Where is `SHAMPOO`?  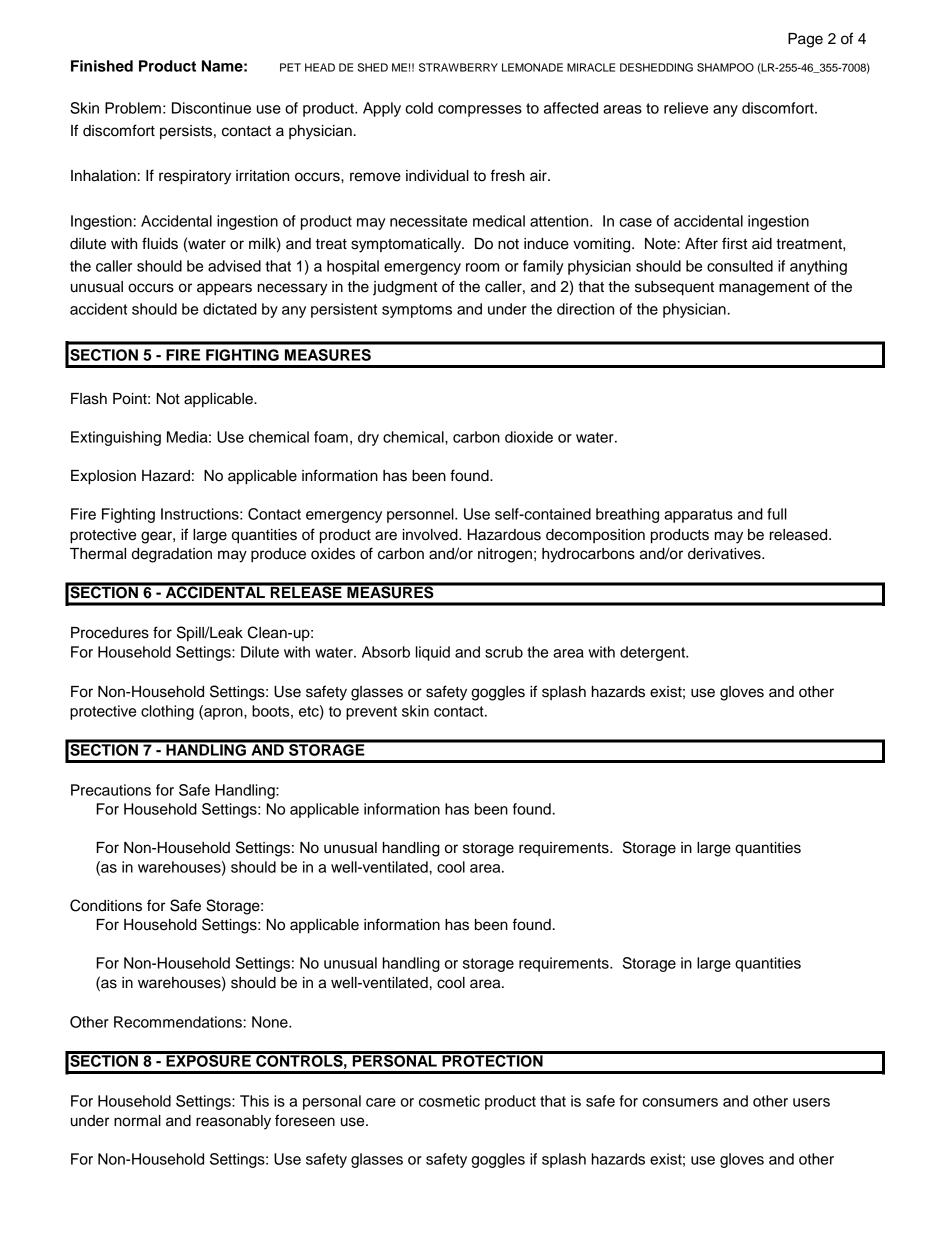
SHAMPOO is located at coordinates (725, 67).
